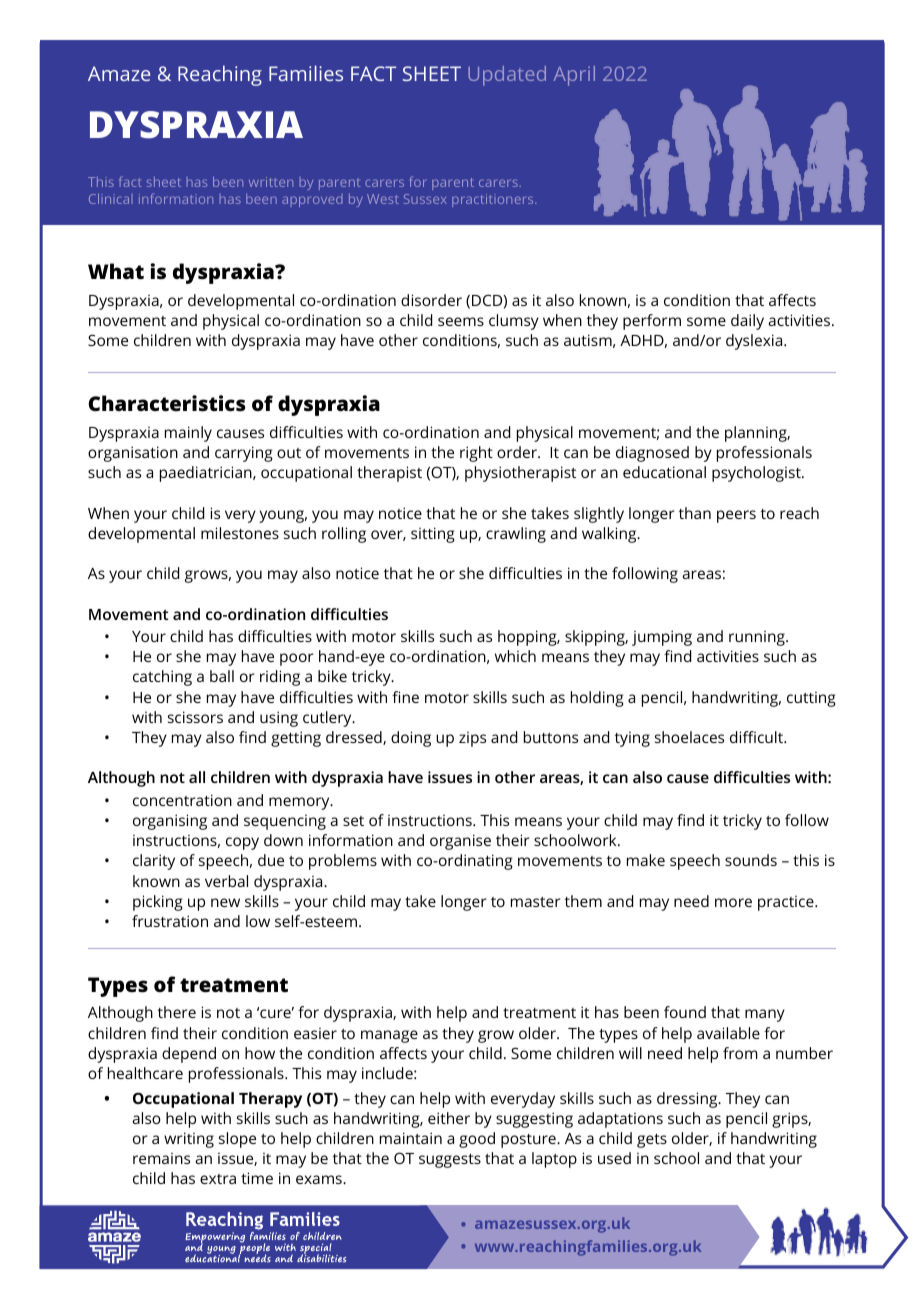  What do you see at coordinates (751, 860) in the document?
I see `sounds` at bounding box center [751, 860].
